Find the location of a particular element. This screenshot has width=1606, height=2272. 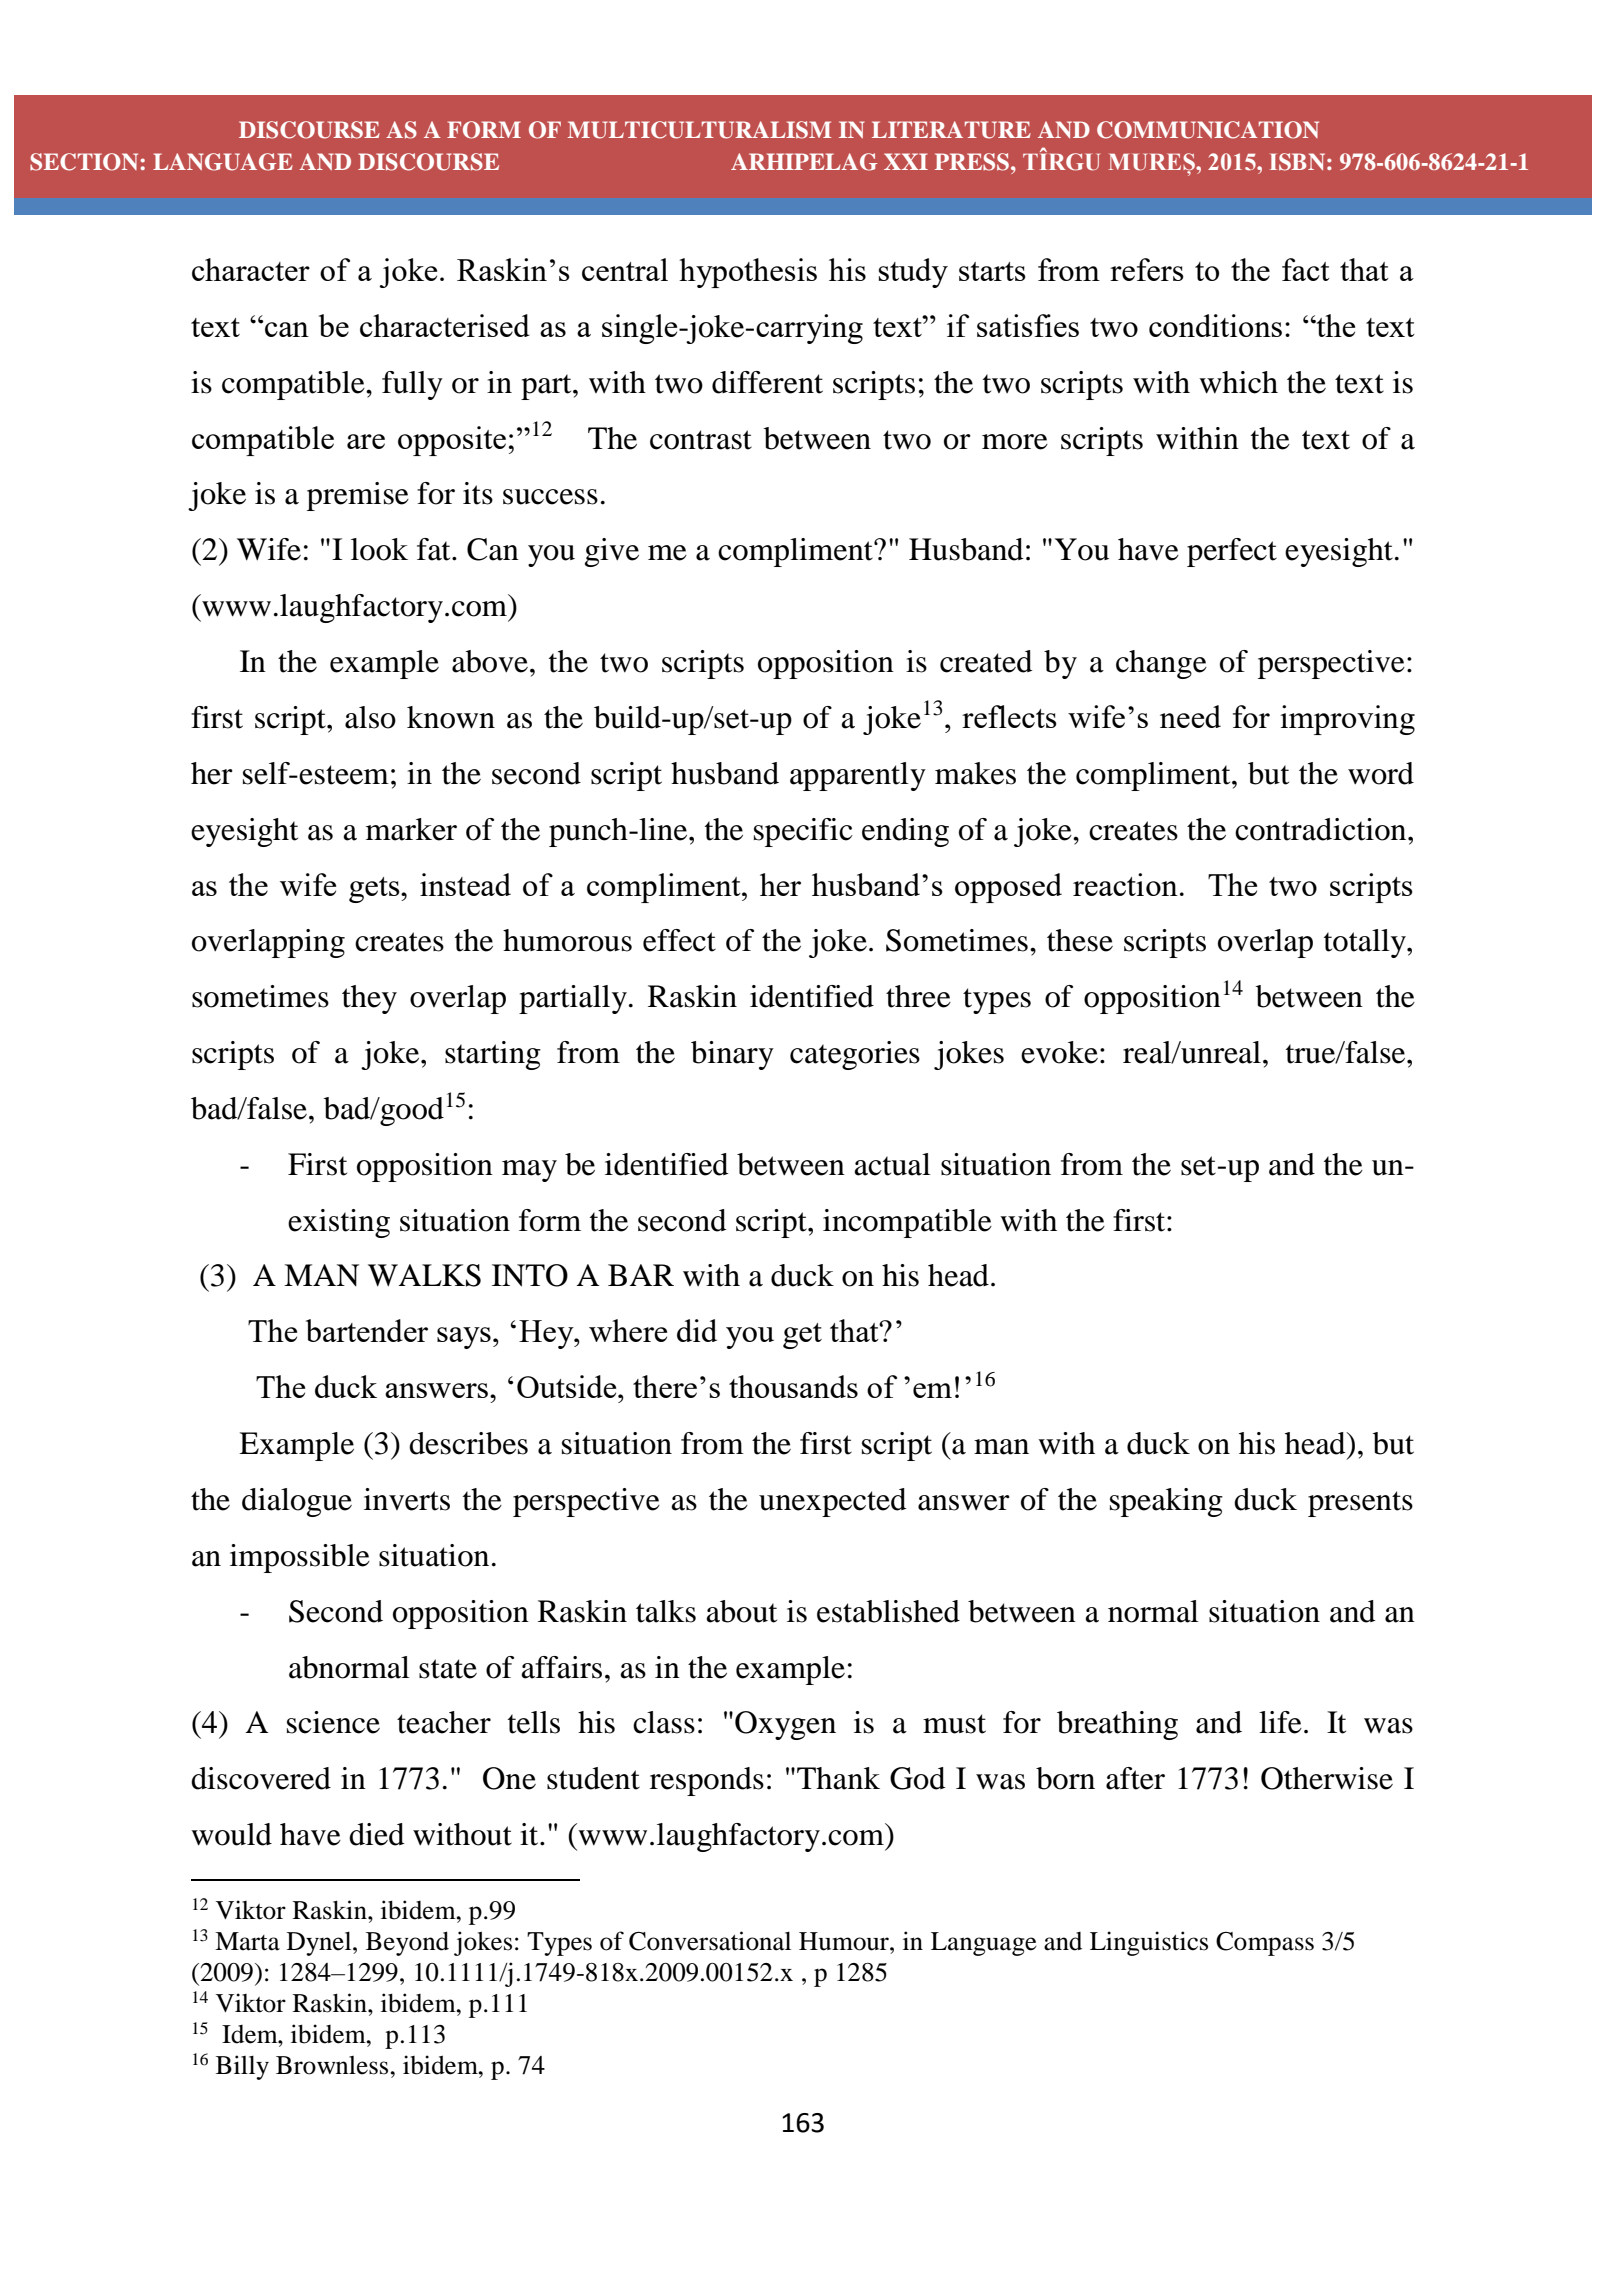

Conversational is located at coordinates (710, 1941).
